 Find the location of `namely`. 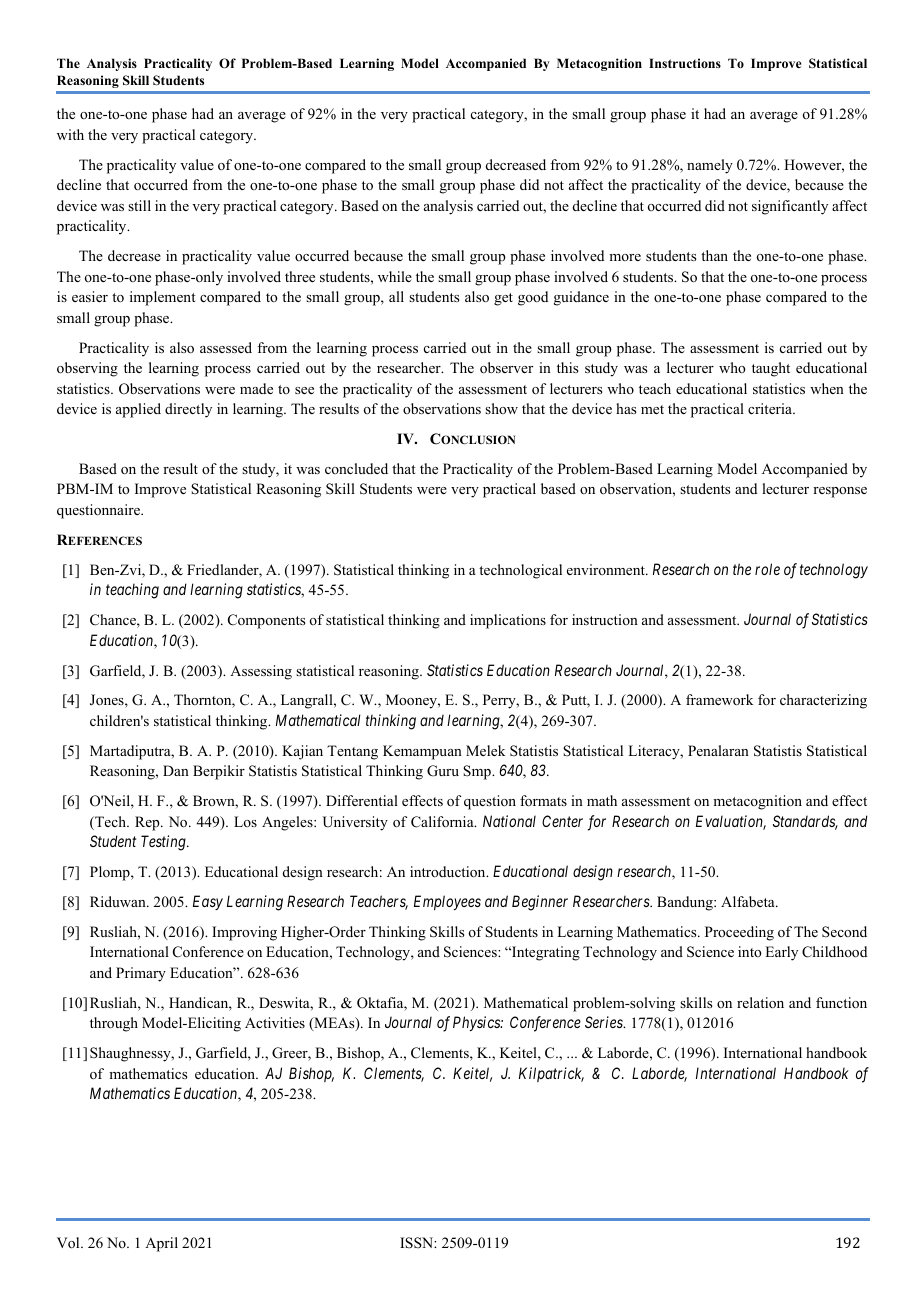

namely is located at coordinates (710, 166).
